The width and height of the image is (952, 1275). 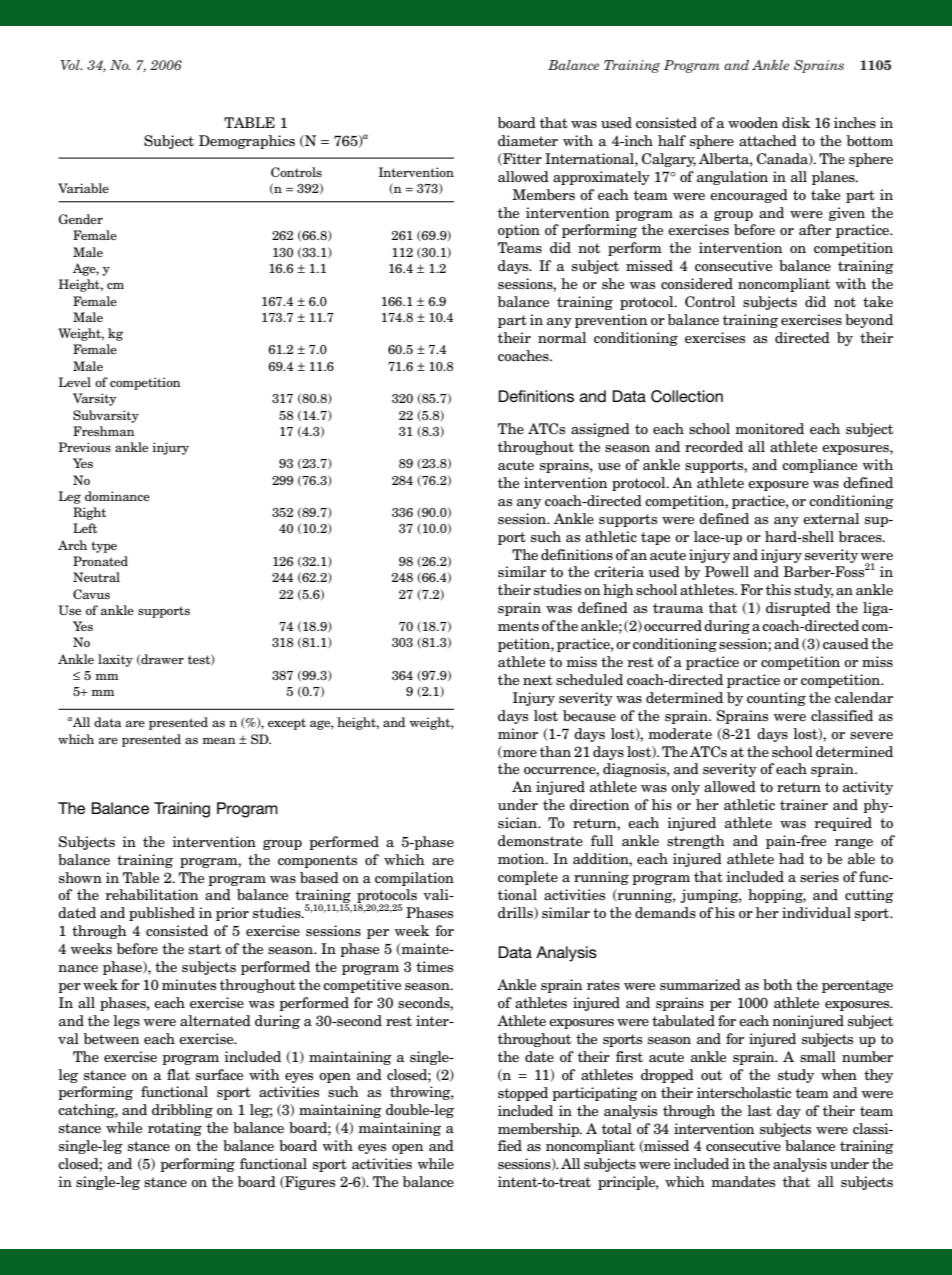 I want to click on diameter, so click(x=528, y=140).
